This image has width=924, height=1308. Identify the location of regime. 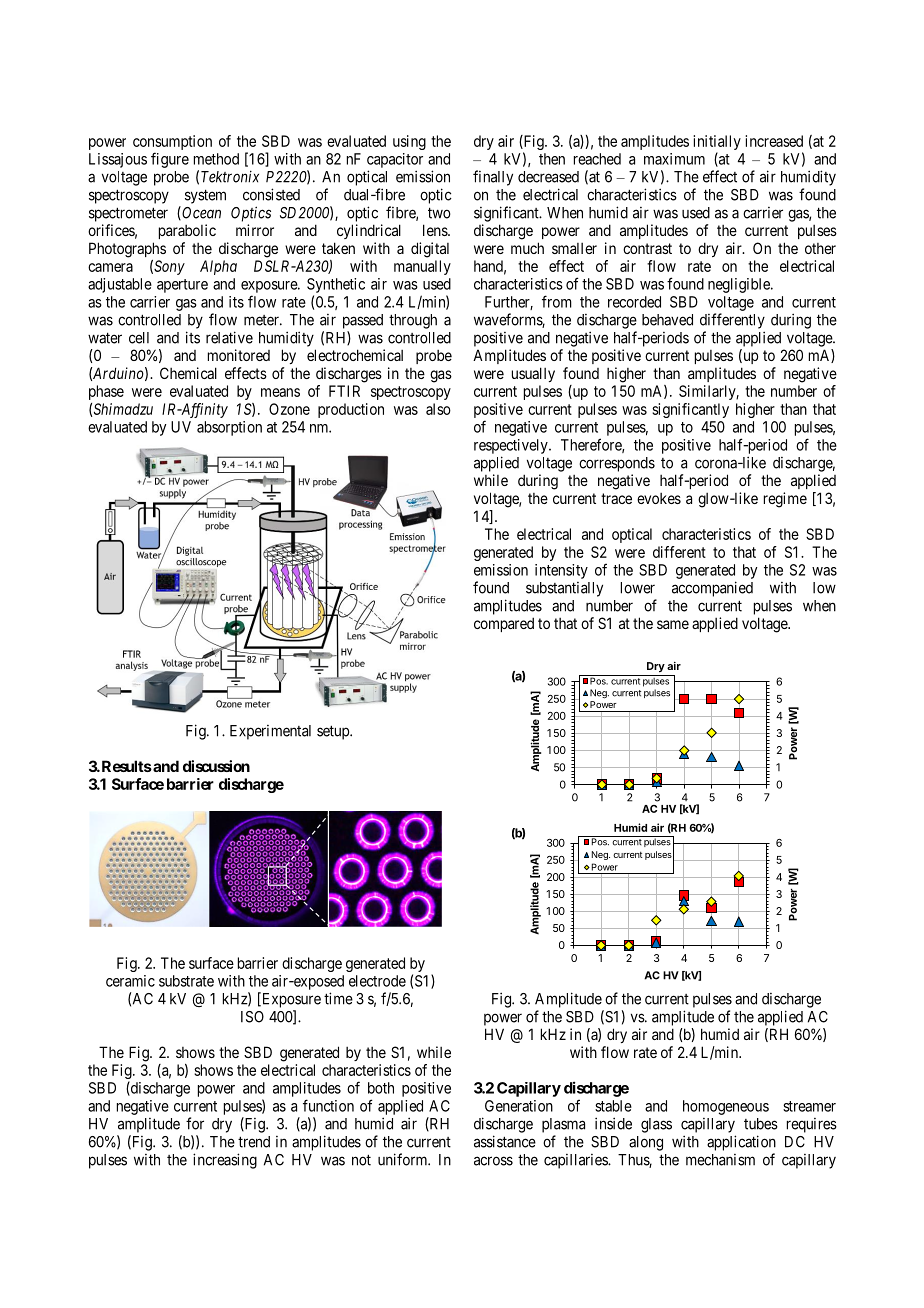
(785, 500).
